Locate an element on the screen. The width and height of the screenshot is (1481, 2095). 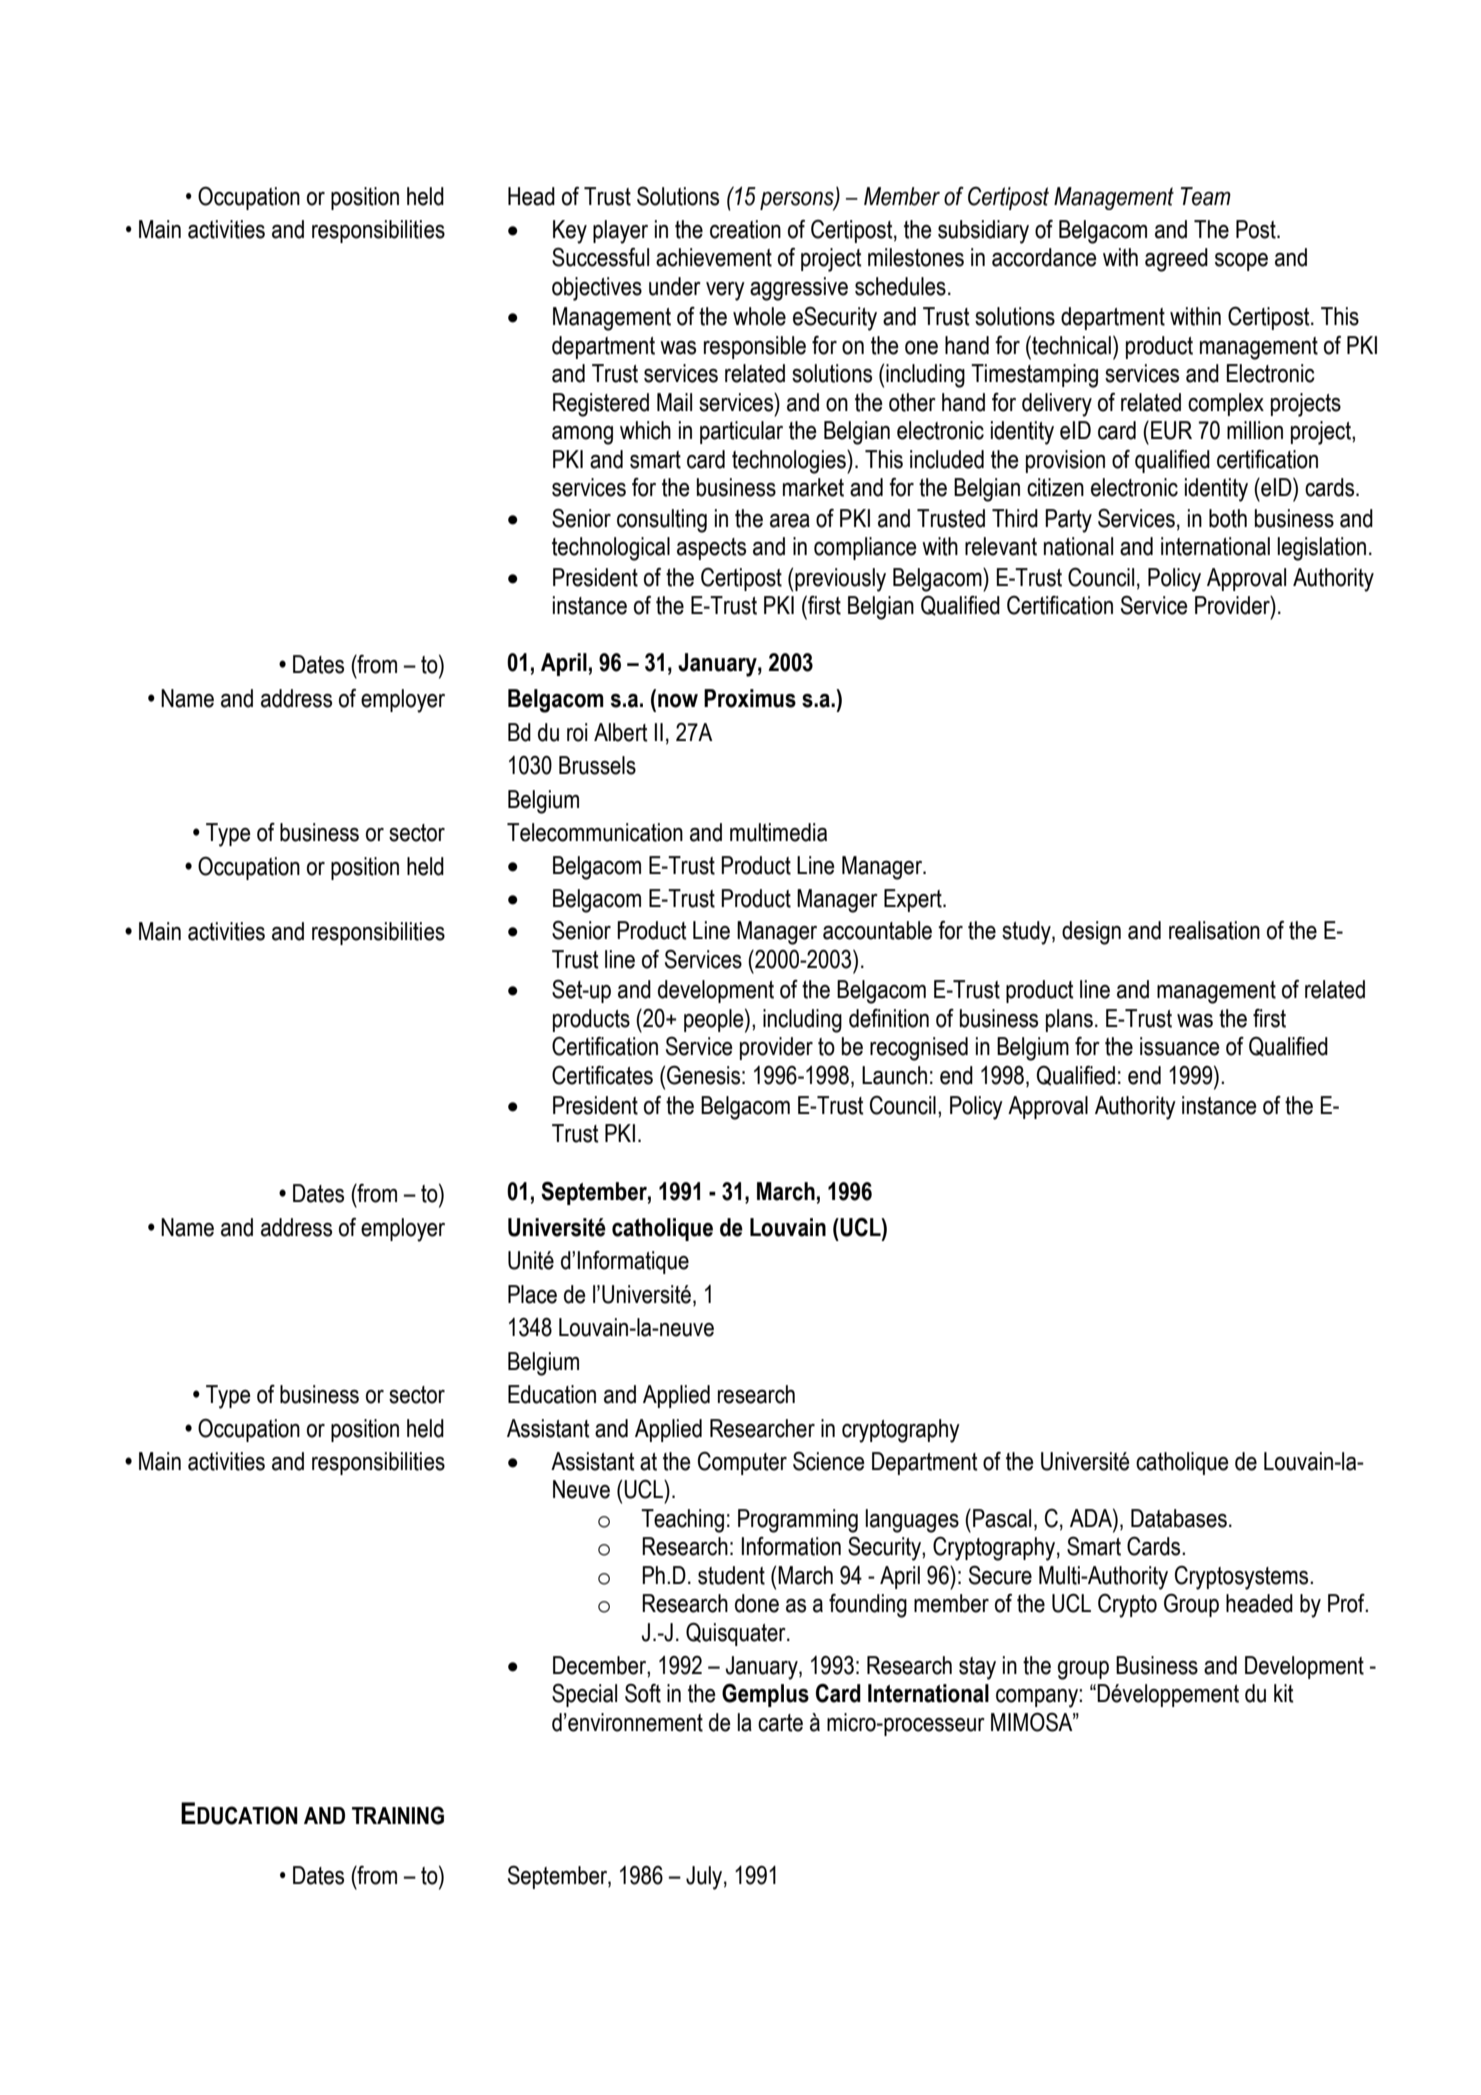
Science is located at coordinates (829, 1461).
